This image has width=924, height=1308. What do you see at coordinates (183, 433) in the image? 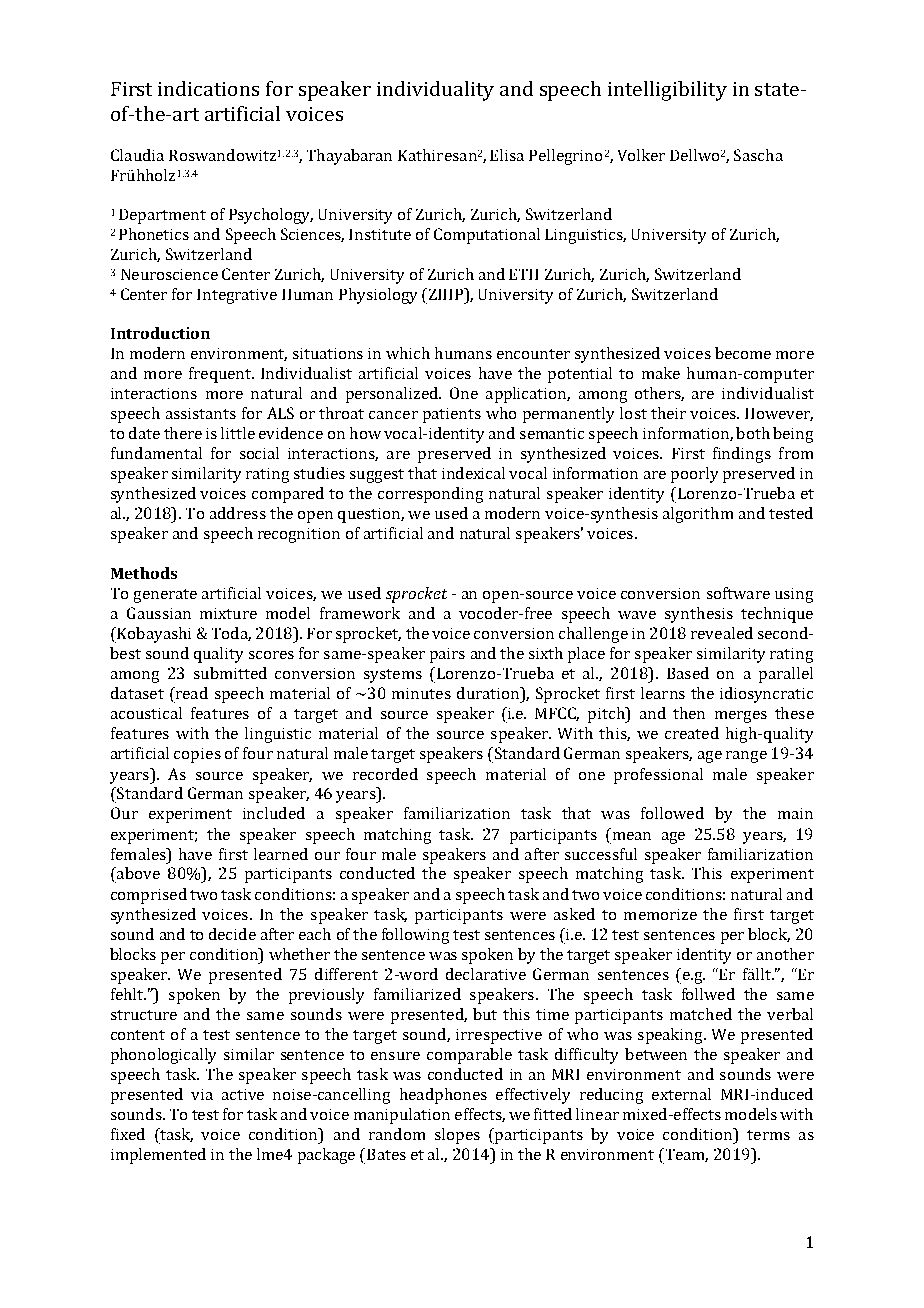
I see `there` at bounding box center [183, 433].
